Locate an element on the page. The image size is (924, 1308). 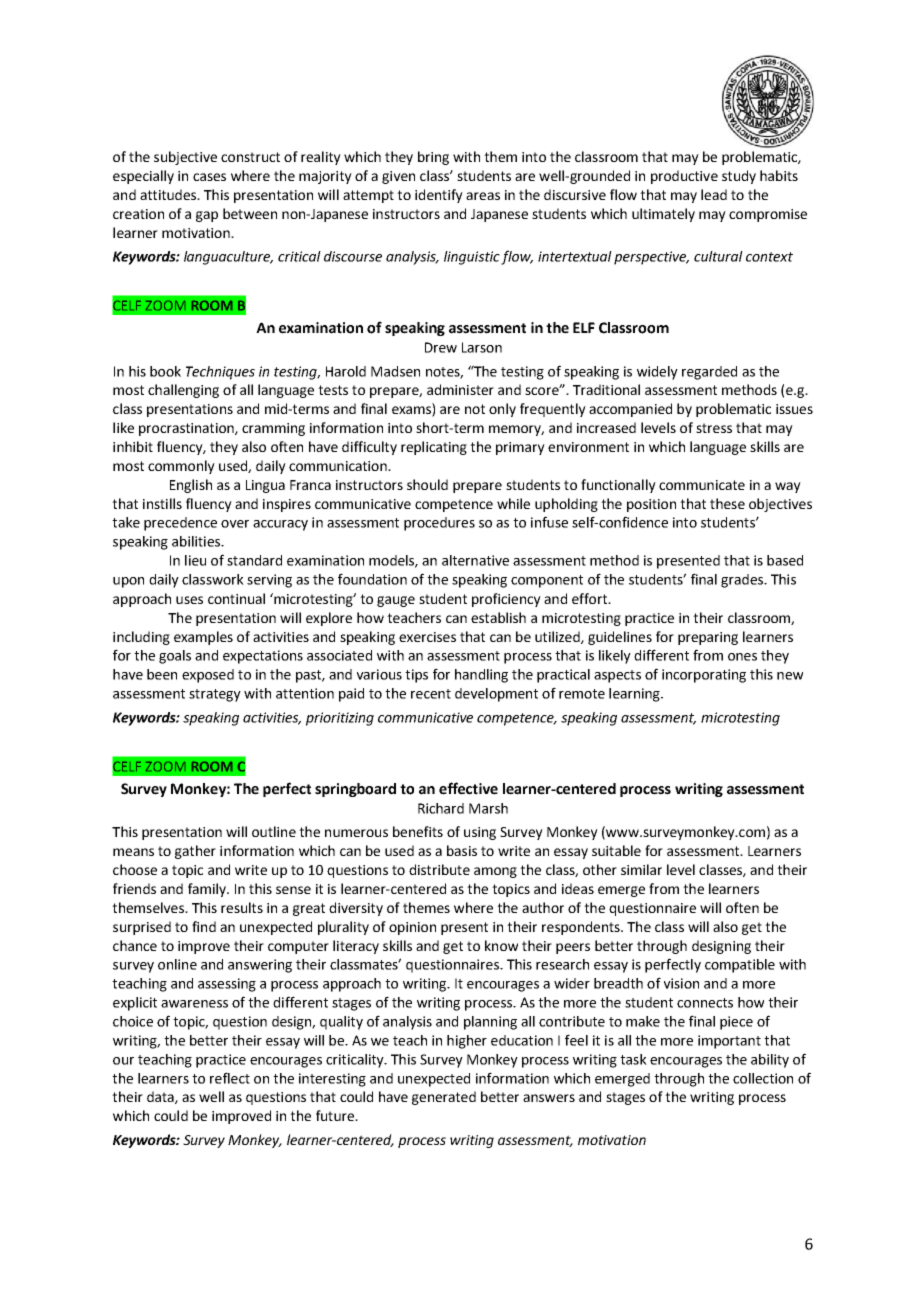
gather is located at coordinates (195, 852).
